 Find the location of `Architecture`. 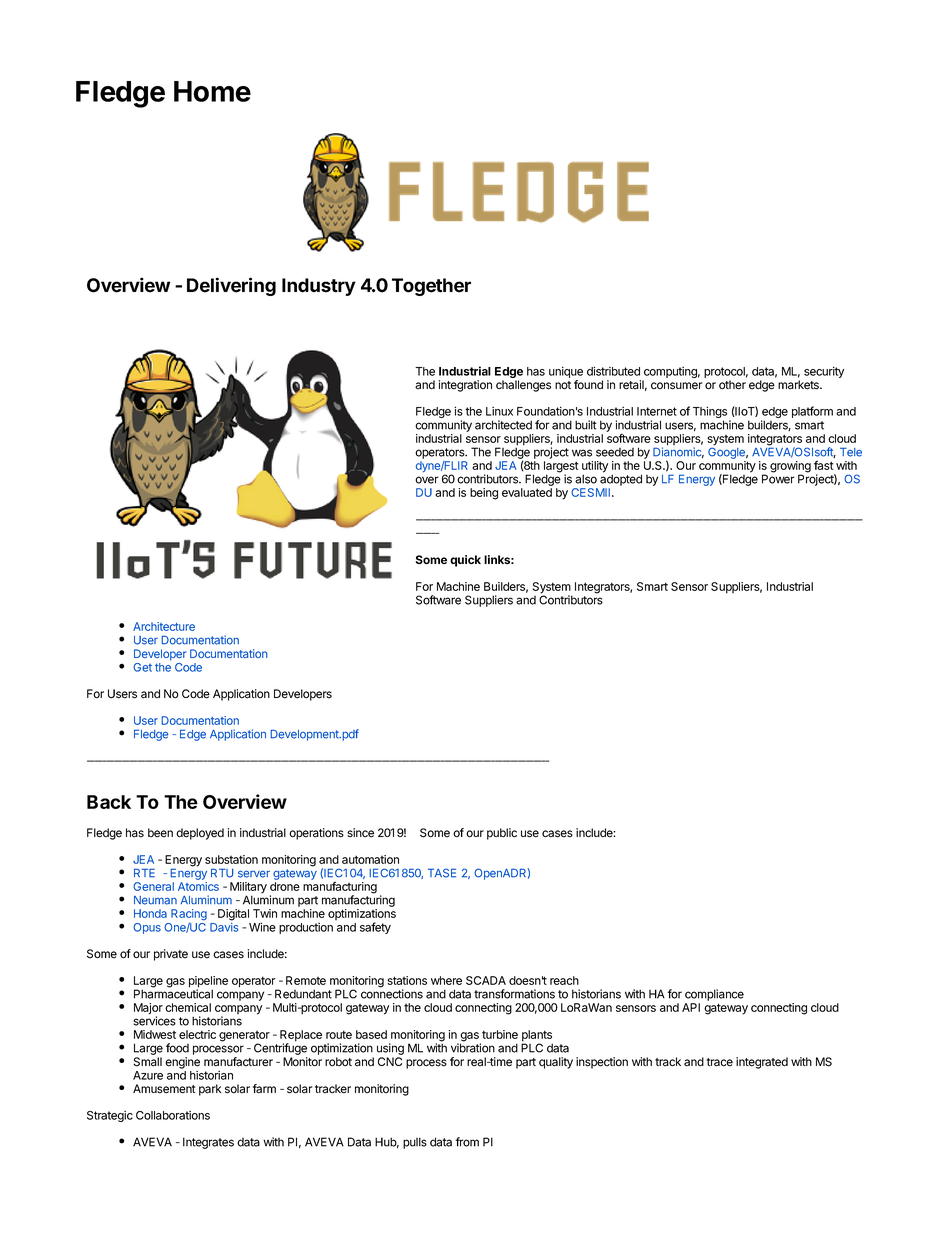

Architecture is located at coordinates (164, 626).
